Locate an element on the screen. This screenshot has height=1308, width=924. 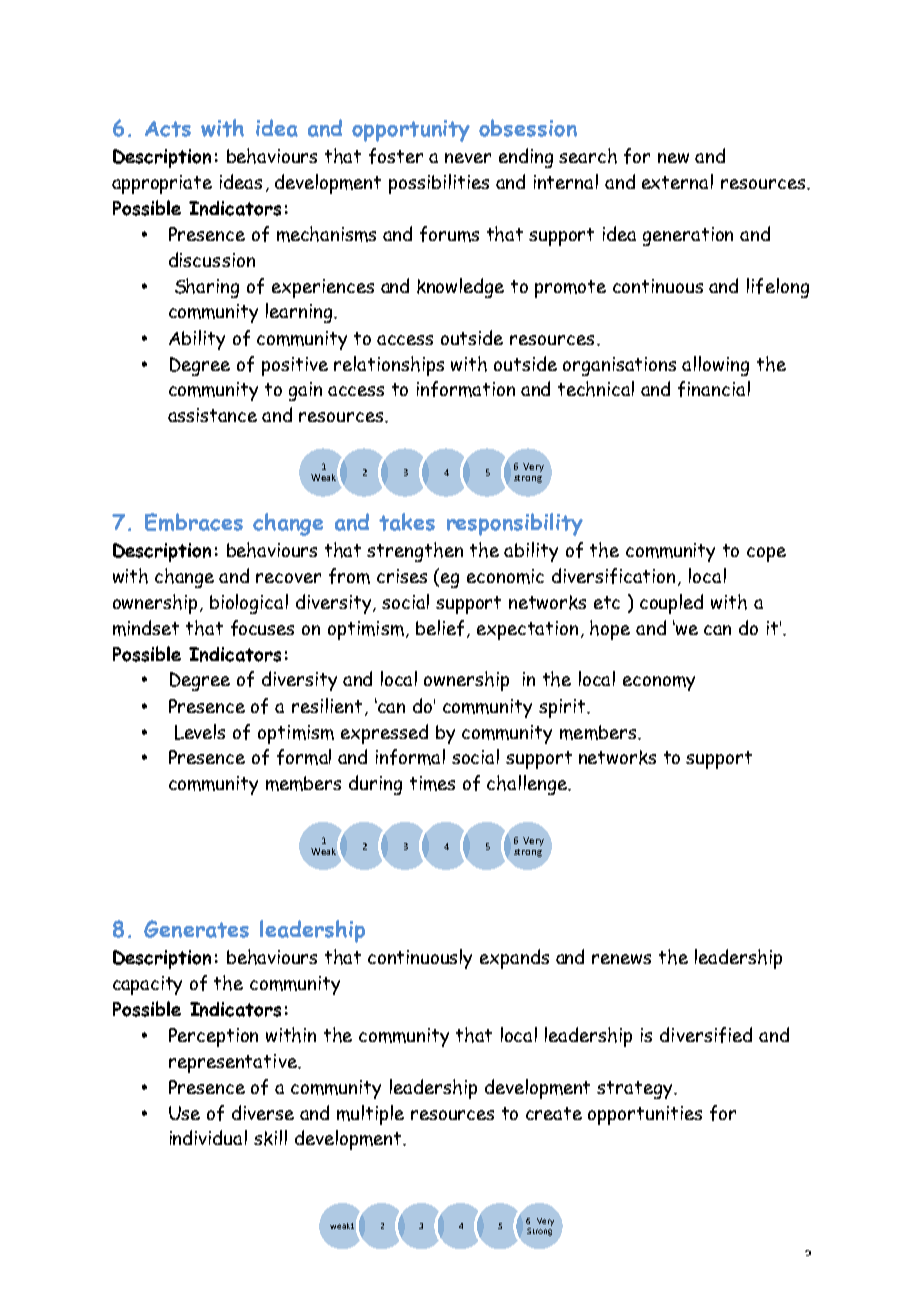
never is located at coordinates (468, 158).
